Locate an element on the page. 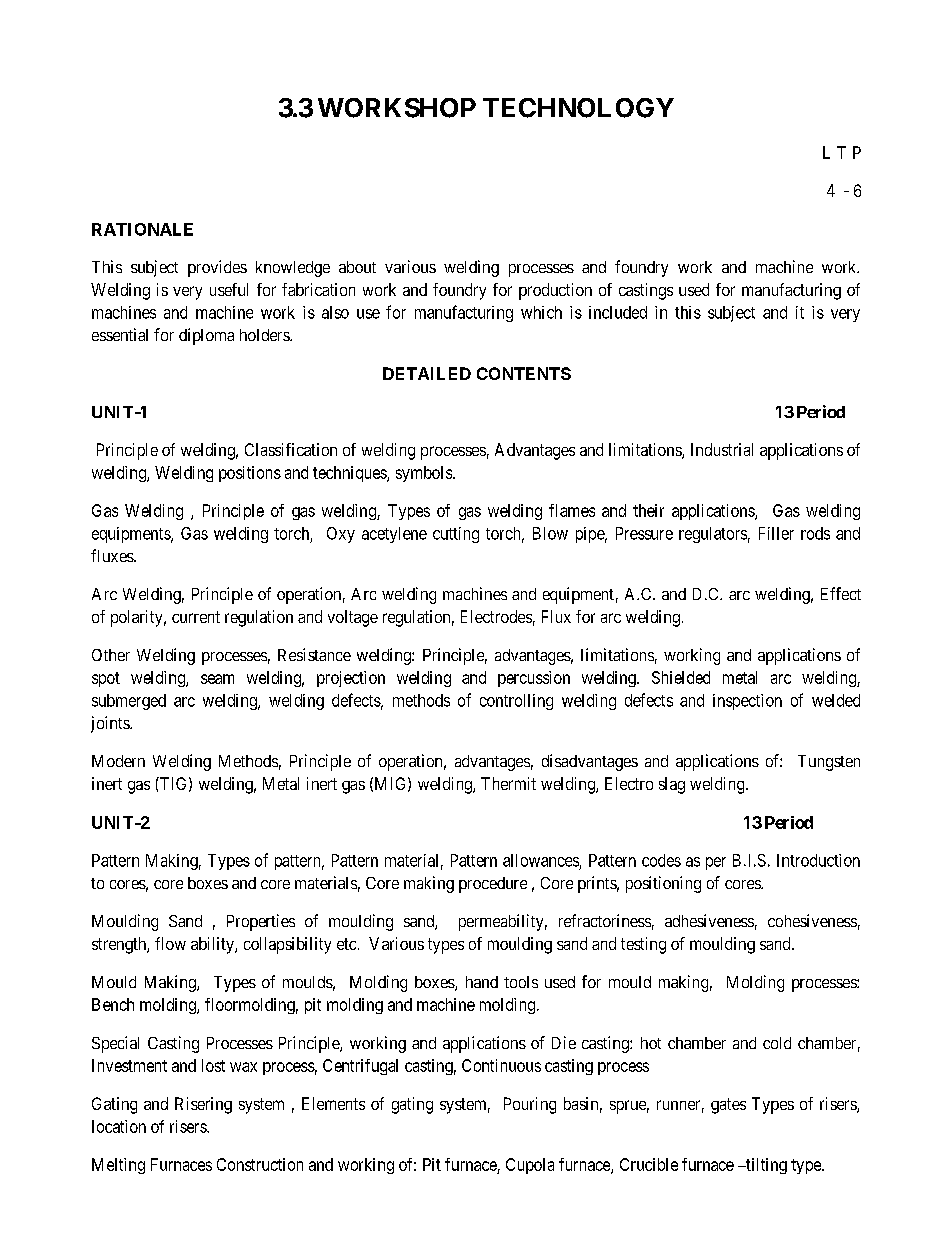 The width and height of the document is (952, 1233). RATIONALE is located at coordinates (142, 229).
